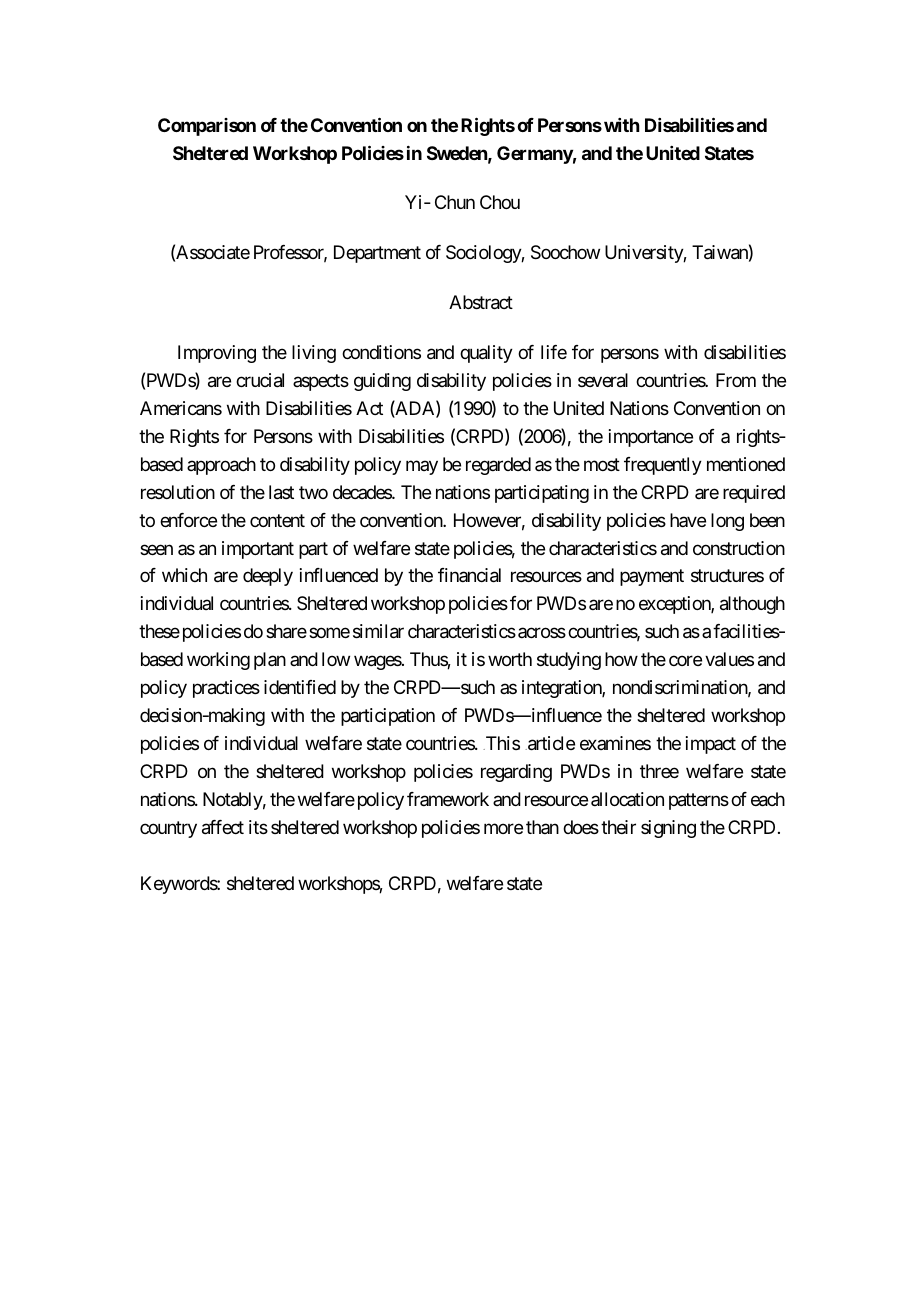  Describe the element at coordinates (663, 466) in the image. I see `frequently` at that location.
